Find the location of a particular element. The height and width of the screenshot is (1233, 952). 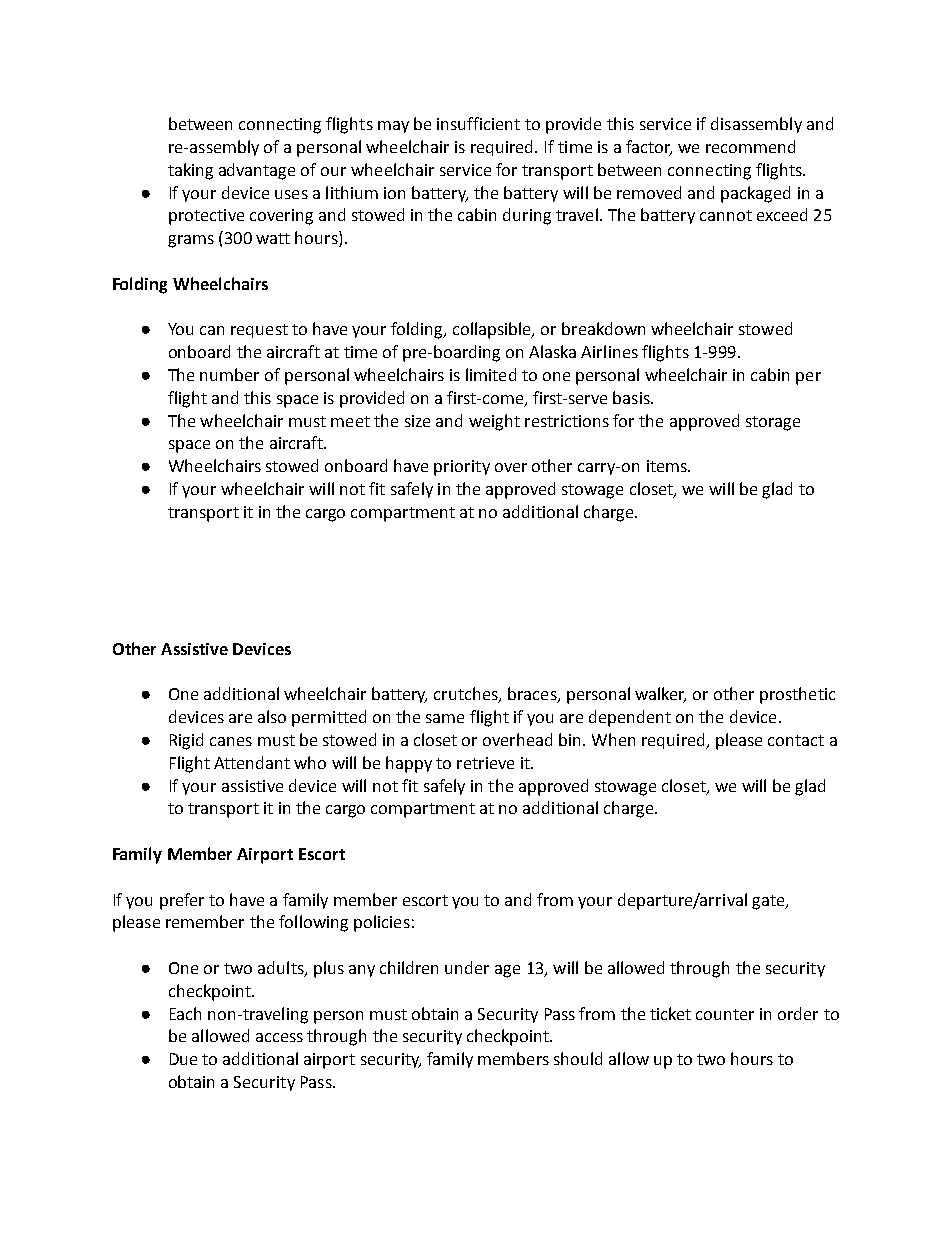

walker is located at coordinates (660, 695).
